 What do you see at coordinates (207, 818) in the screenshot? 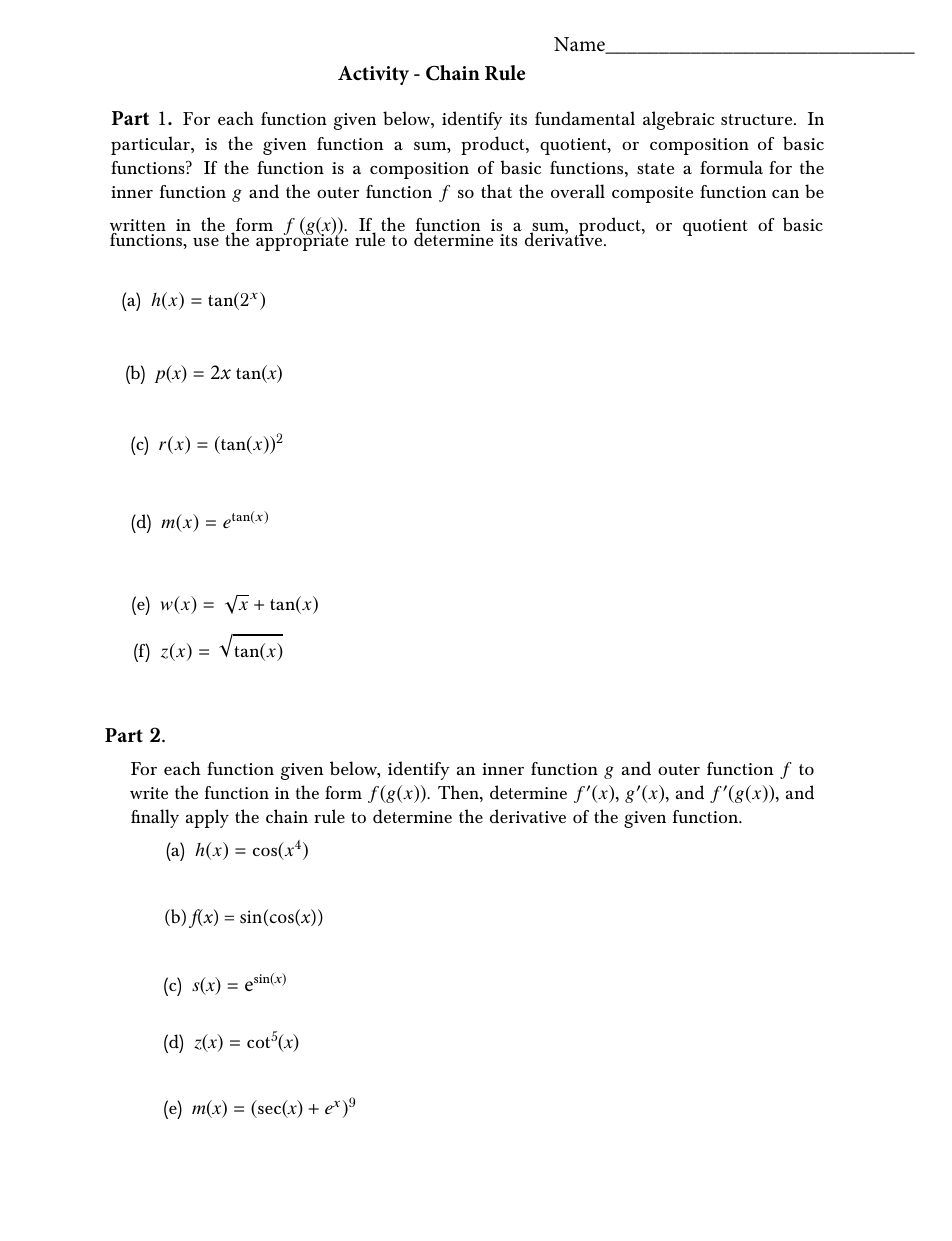
I see `apply` at bounding box center [207, 818].
